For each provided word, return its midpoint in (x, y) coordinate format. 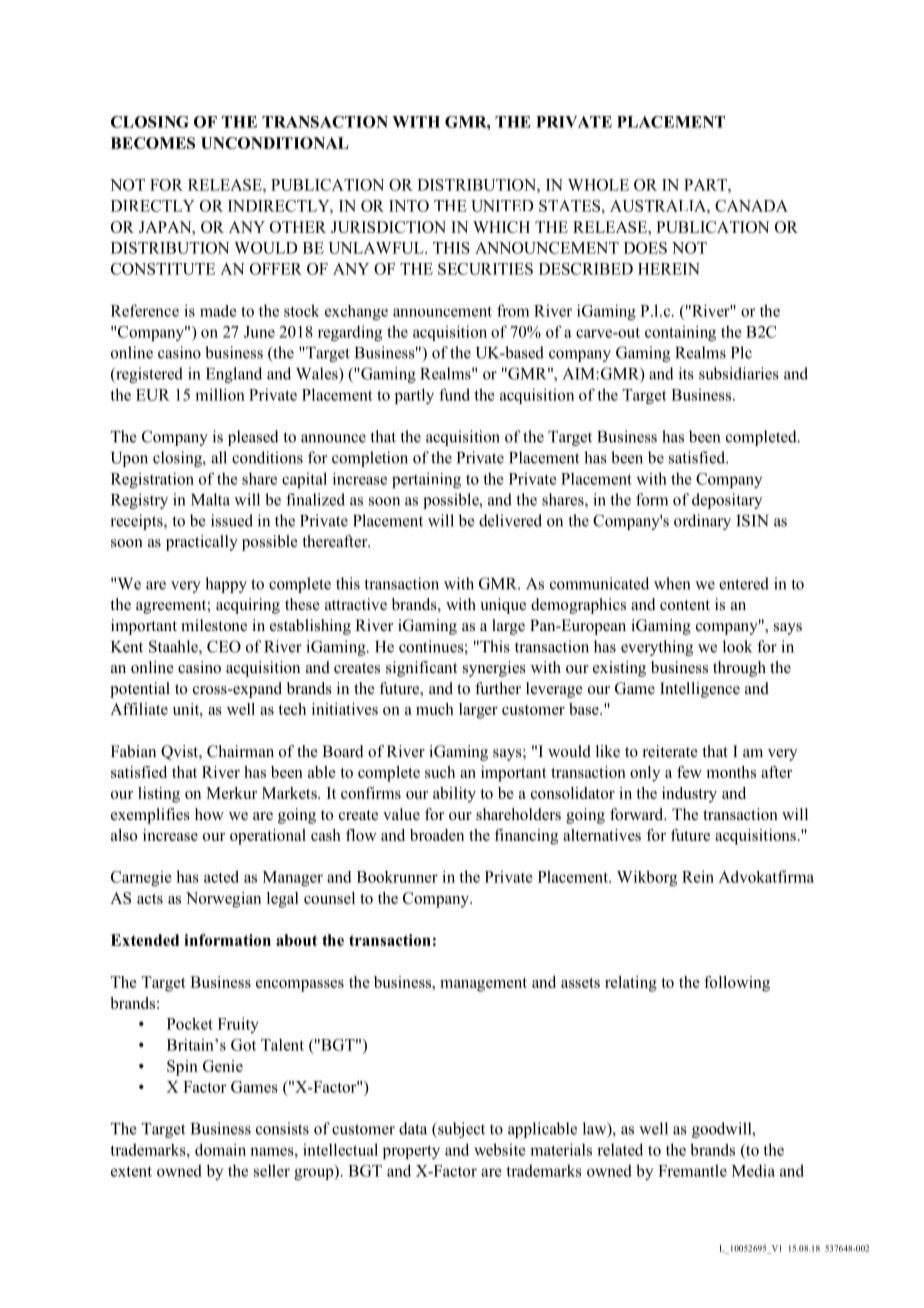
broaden (437, 835)
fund (454, 394)
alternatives (602, 835)
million (220, 394)
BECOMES (153, 143)
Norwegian (223, 900)
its (686, 373)
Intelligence (700, 690)
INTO (409, 206)
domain (220, 1149)
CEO (224, 646)
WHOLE (598, 185)
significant (421, 669)
